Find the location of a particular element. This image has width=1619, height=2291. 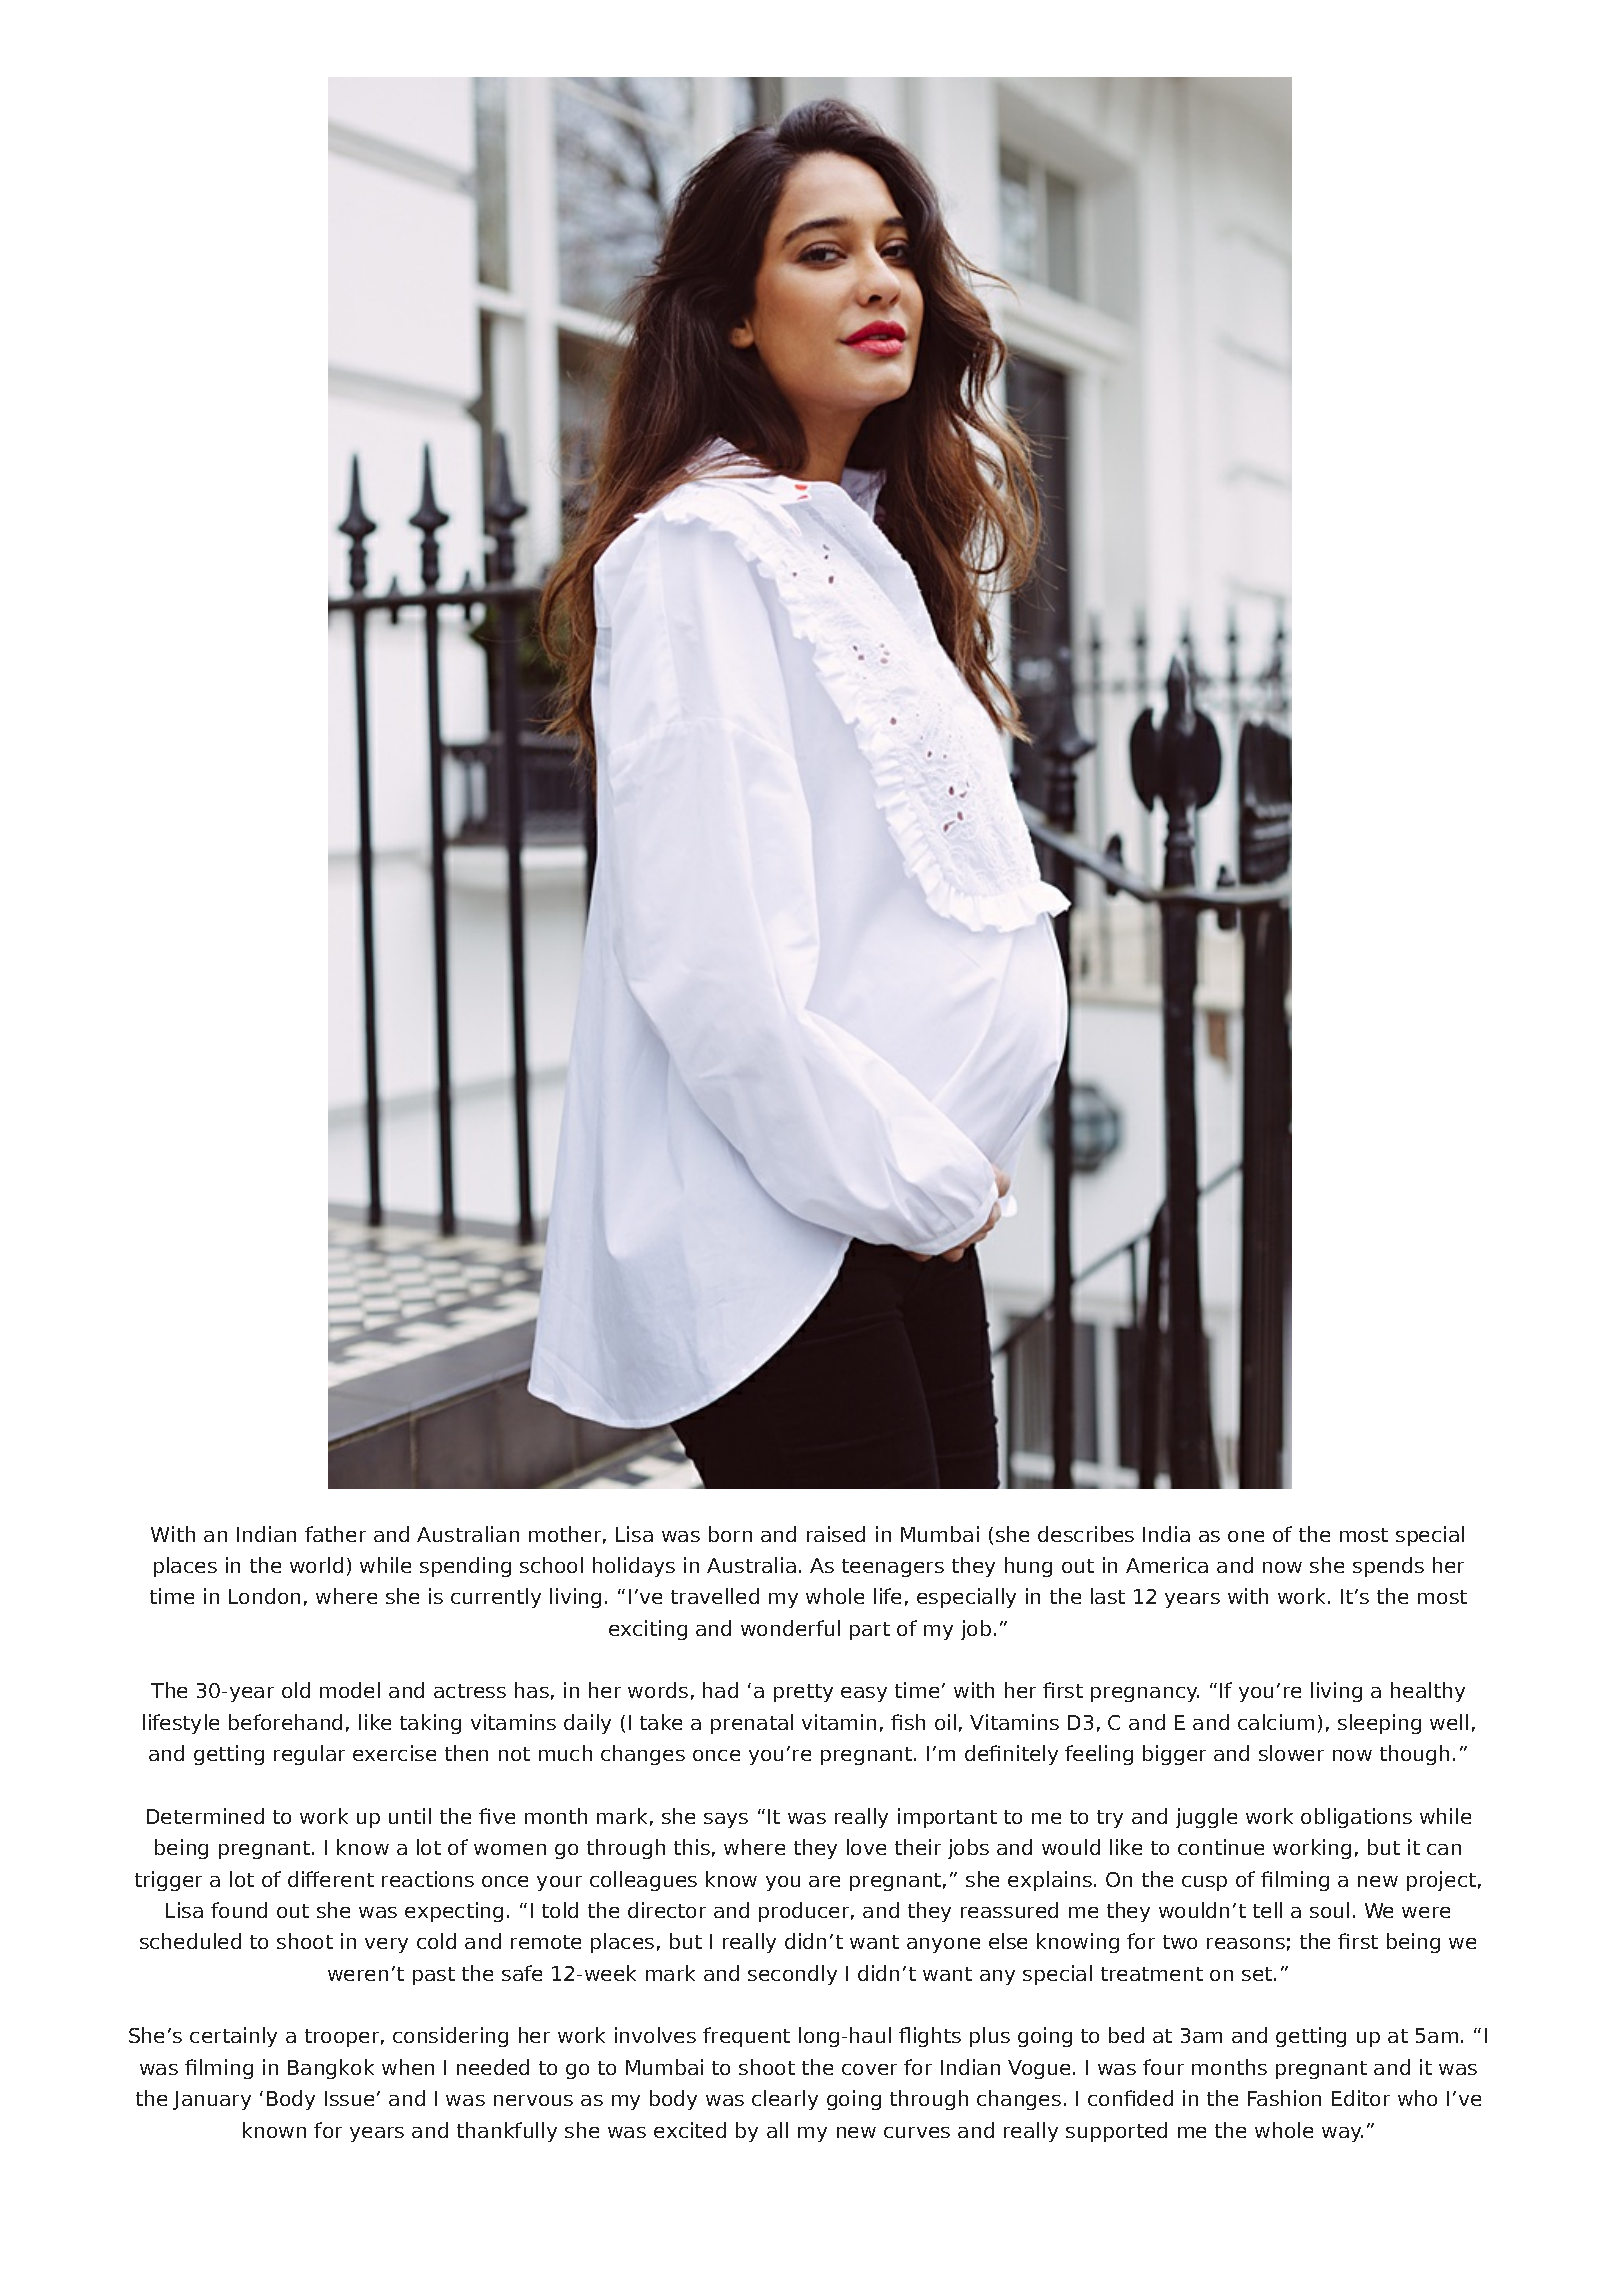

until is located at coordinates (410, 1816).
